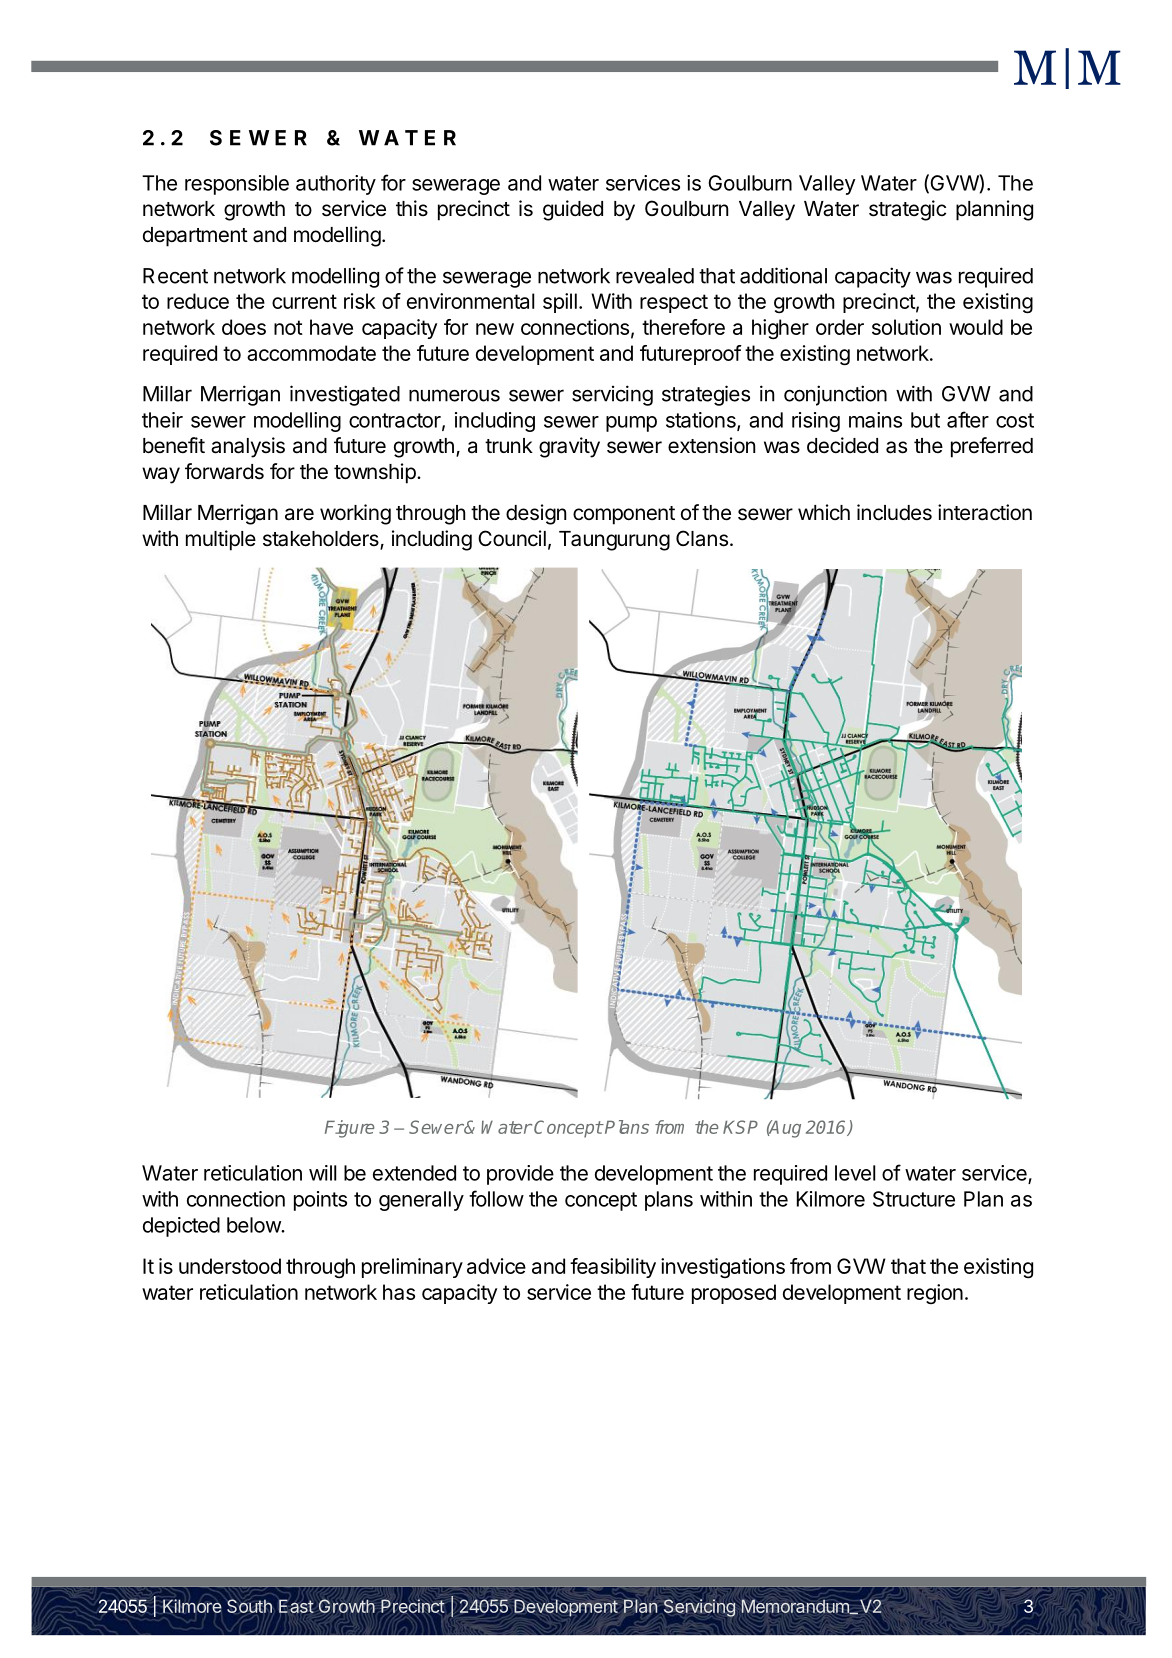 This screenshot has width=1172, height=1658. Describe the element at coordinates (296, 1606) in the screenshot. I see `East` at that location.
